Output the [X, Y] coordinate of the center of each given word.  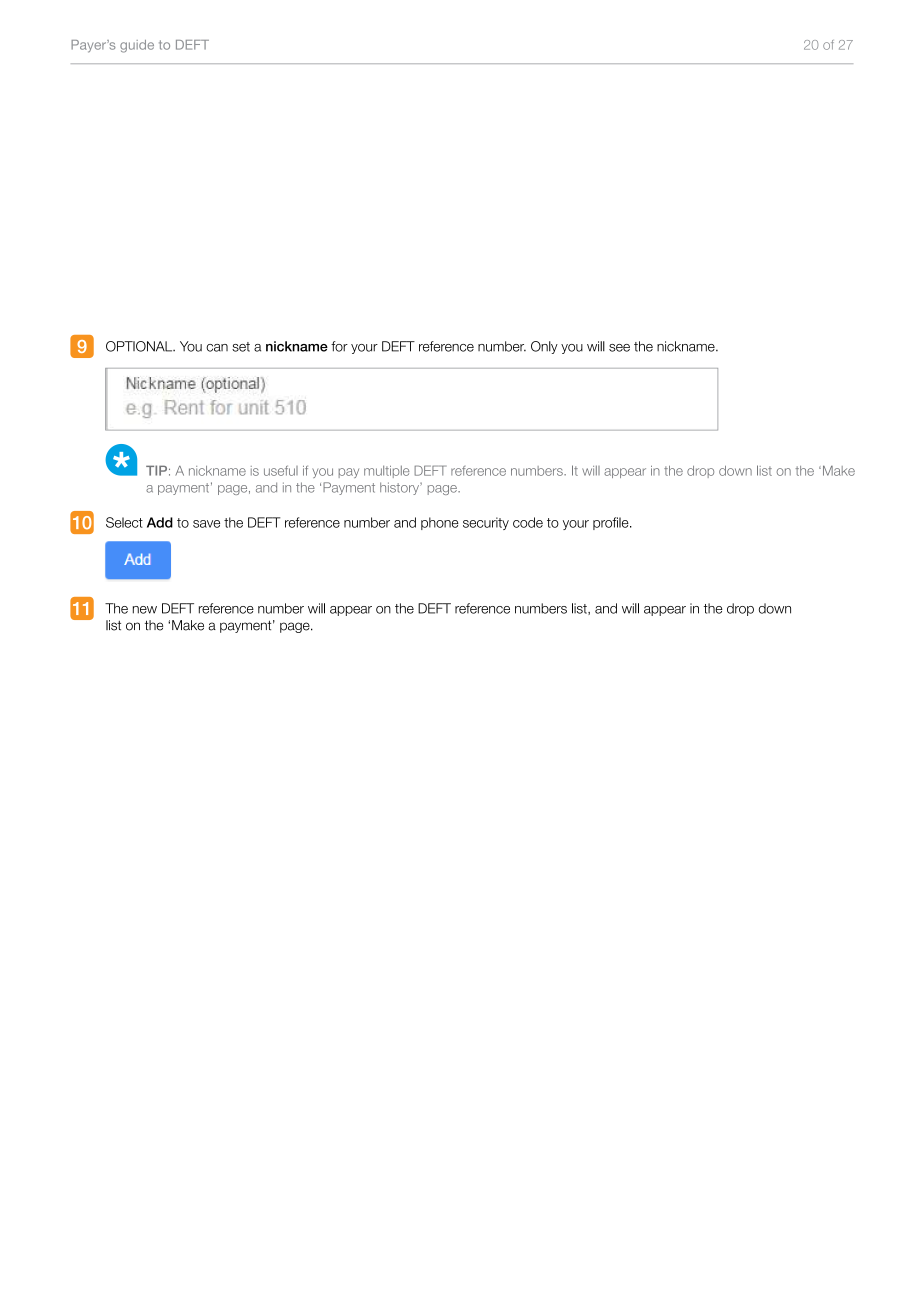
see [619, 348]
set [241, 347]
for [339, 346]
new [145, 610]
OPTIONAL [140, 346]
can [217, 348]
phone [440, 523]
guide [137, 46]
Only [544, 347]
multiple [386, 471]
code [528, 522]
